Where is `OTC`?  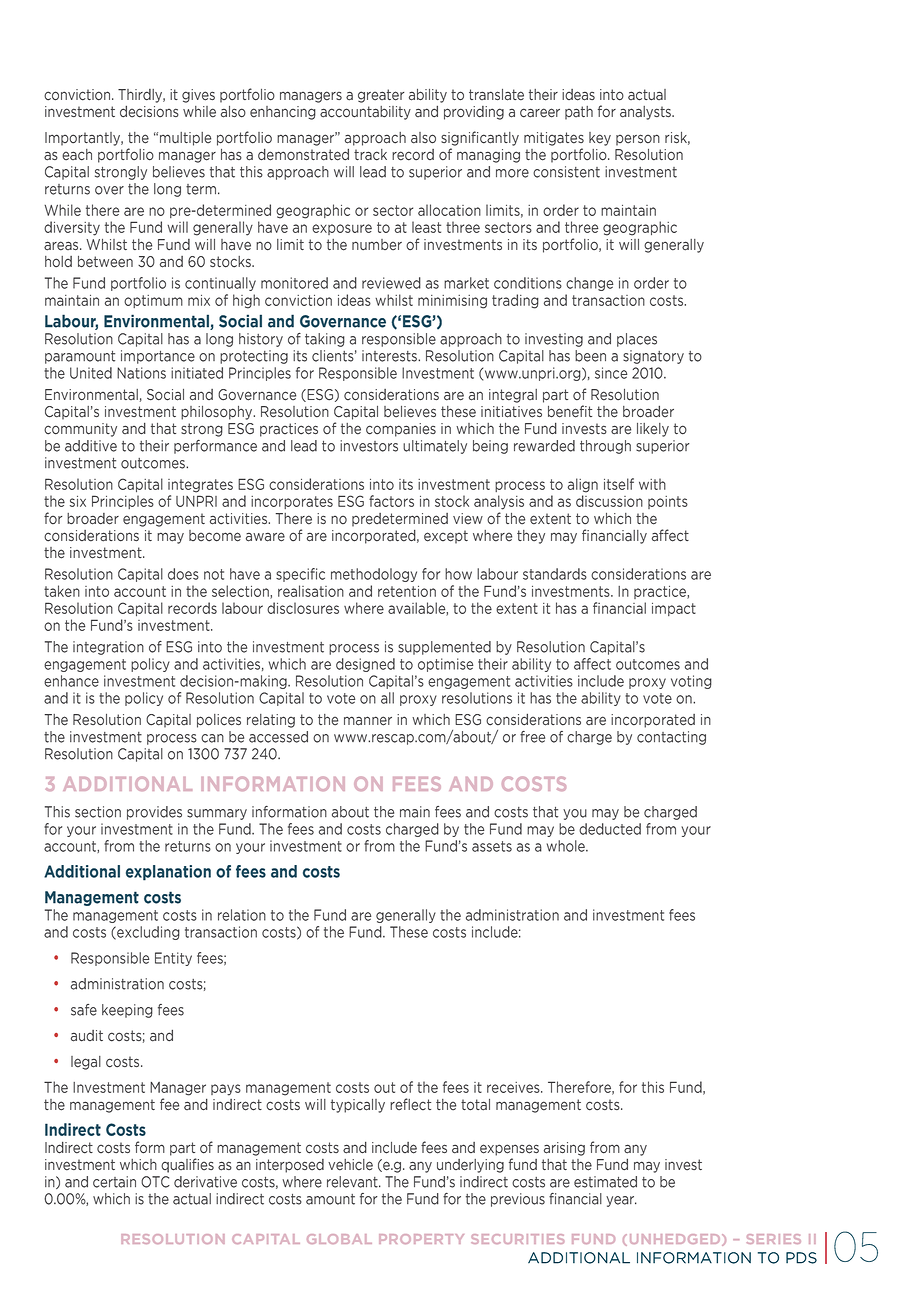 OTC is located at coordinates (155, 1182).
